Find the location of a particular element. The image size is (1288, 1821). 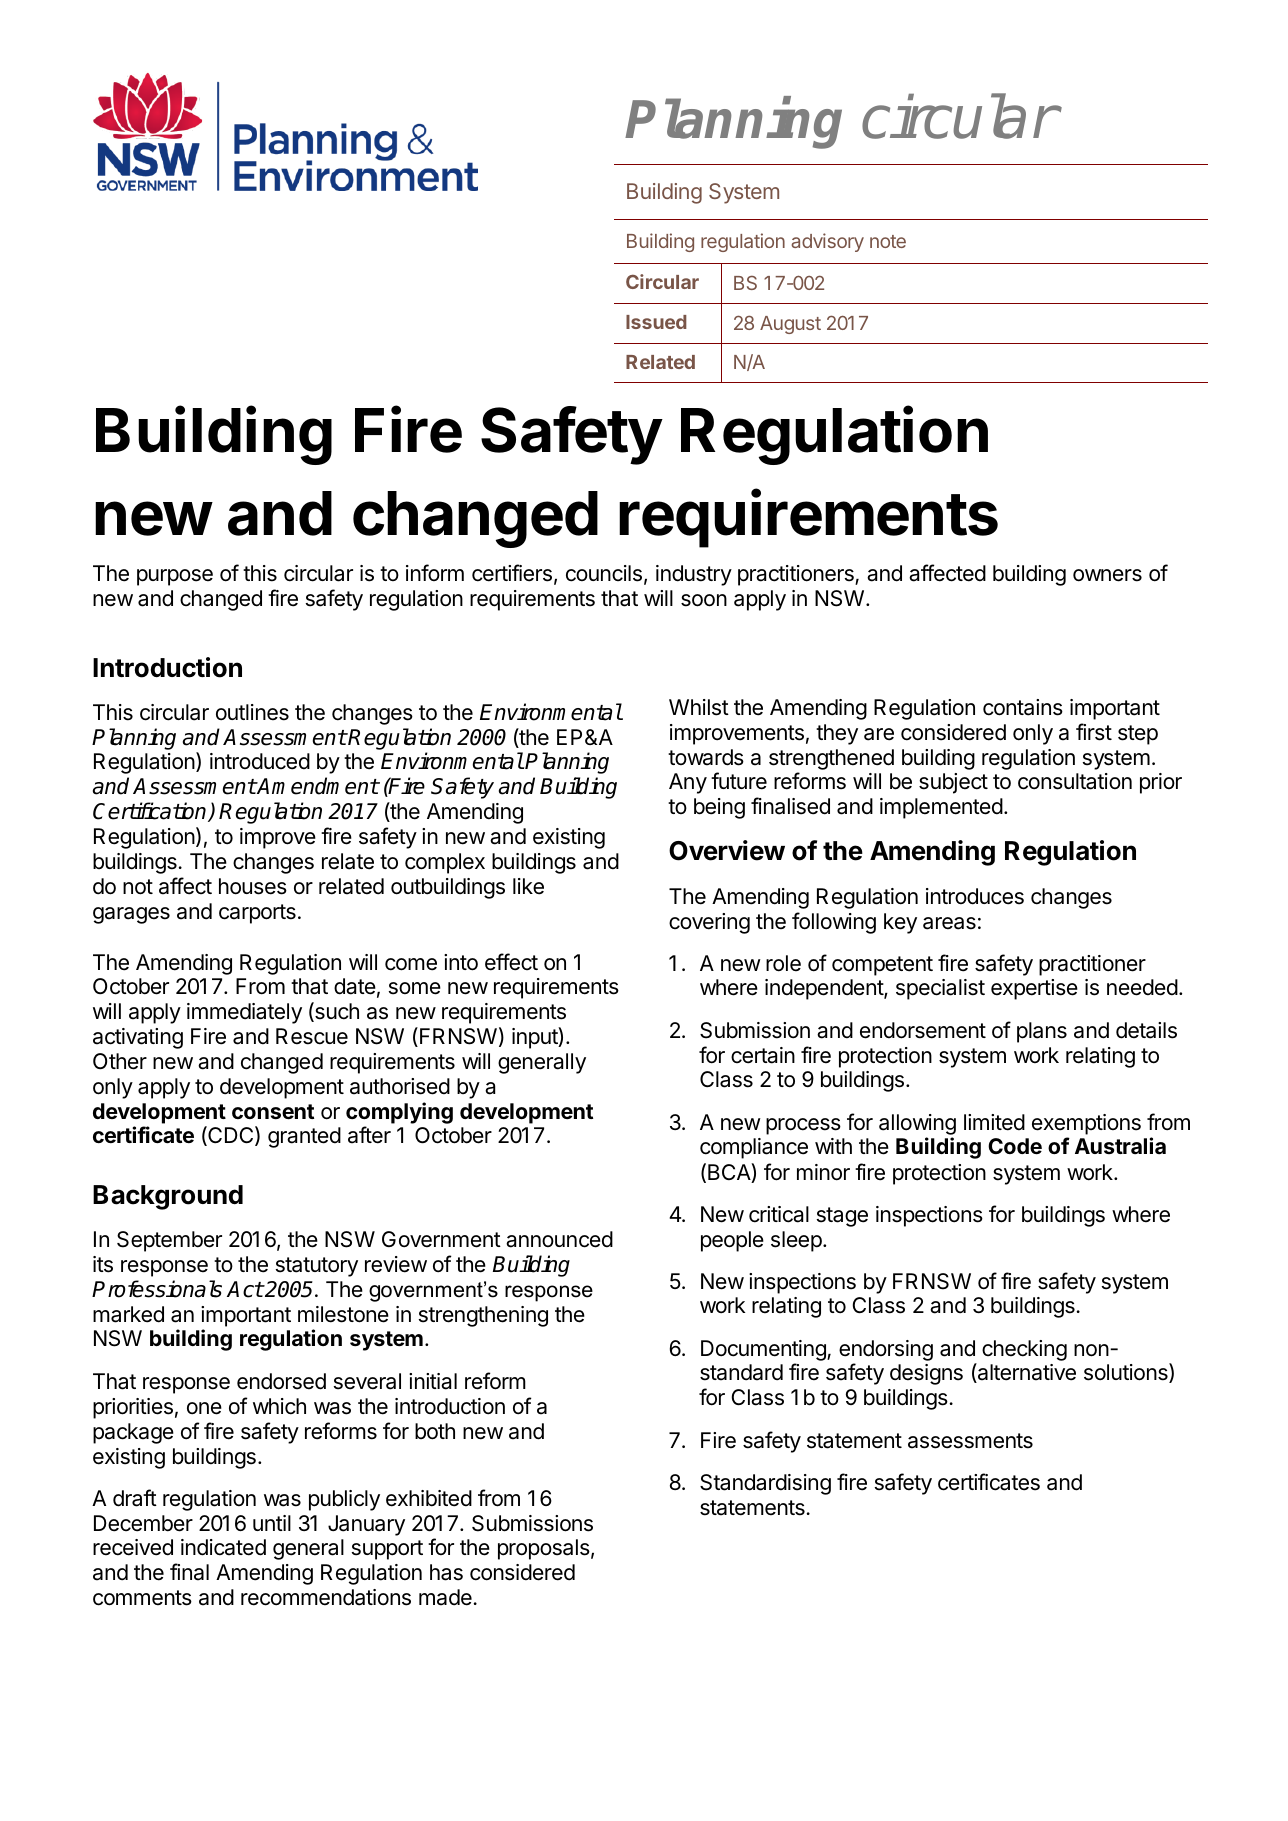

carports is located at coordinates (257, 914).
